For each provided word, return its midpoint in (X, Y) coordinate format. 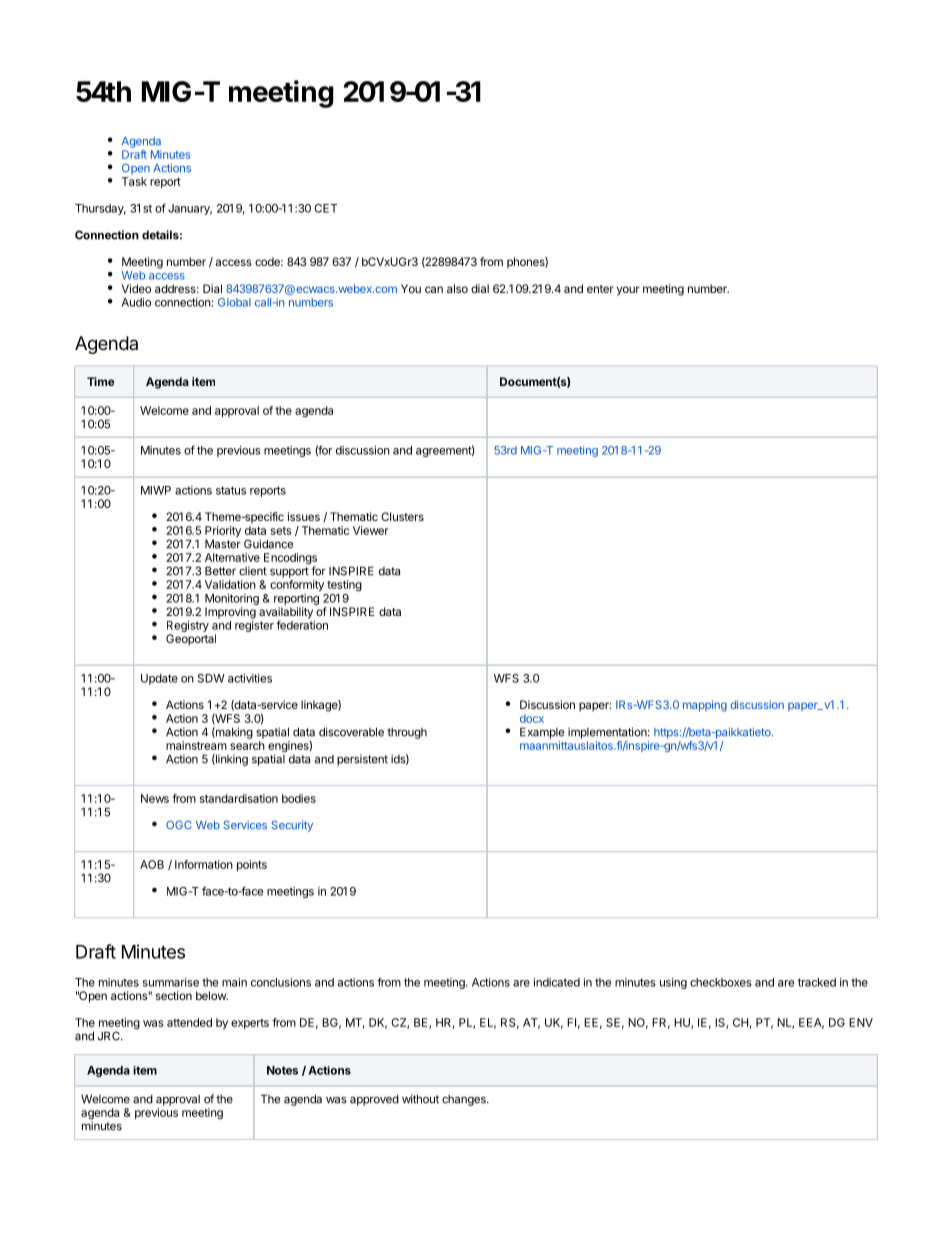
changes (465, 1100)
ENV (861, 1022)
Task (134, 181)
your (628, 291)
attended (189, 1022)
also (457, 288)
